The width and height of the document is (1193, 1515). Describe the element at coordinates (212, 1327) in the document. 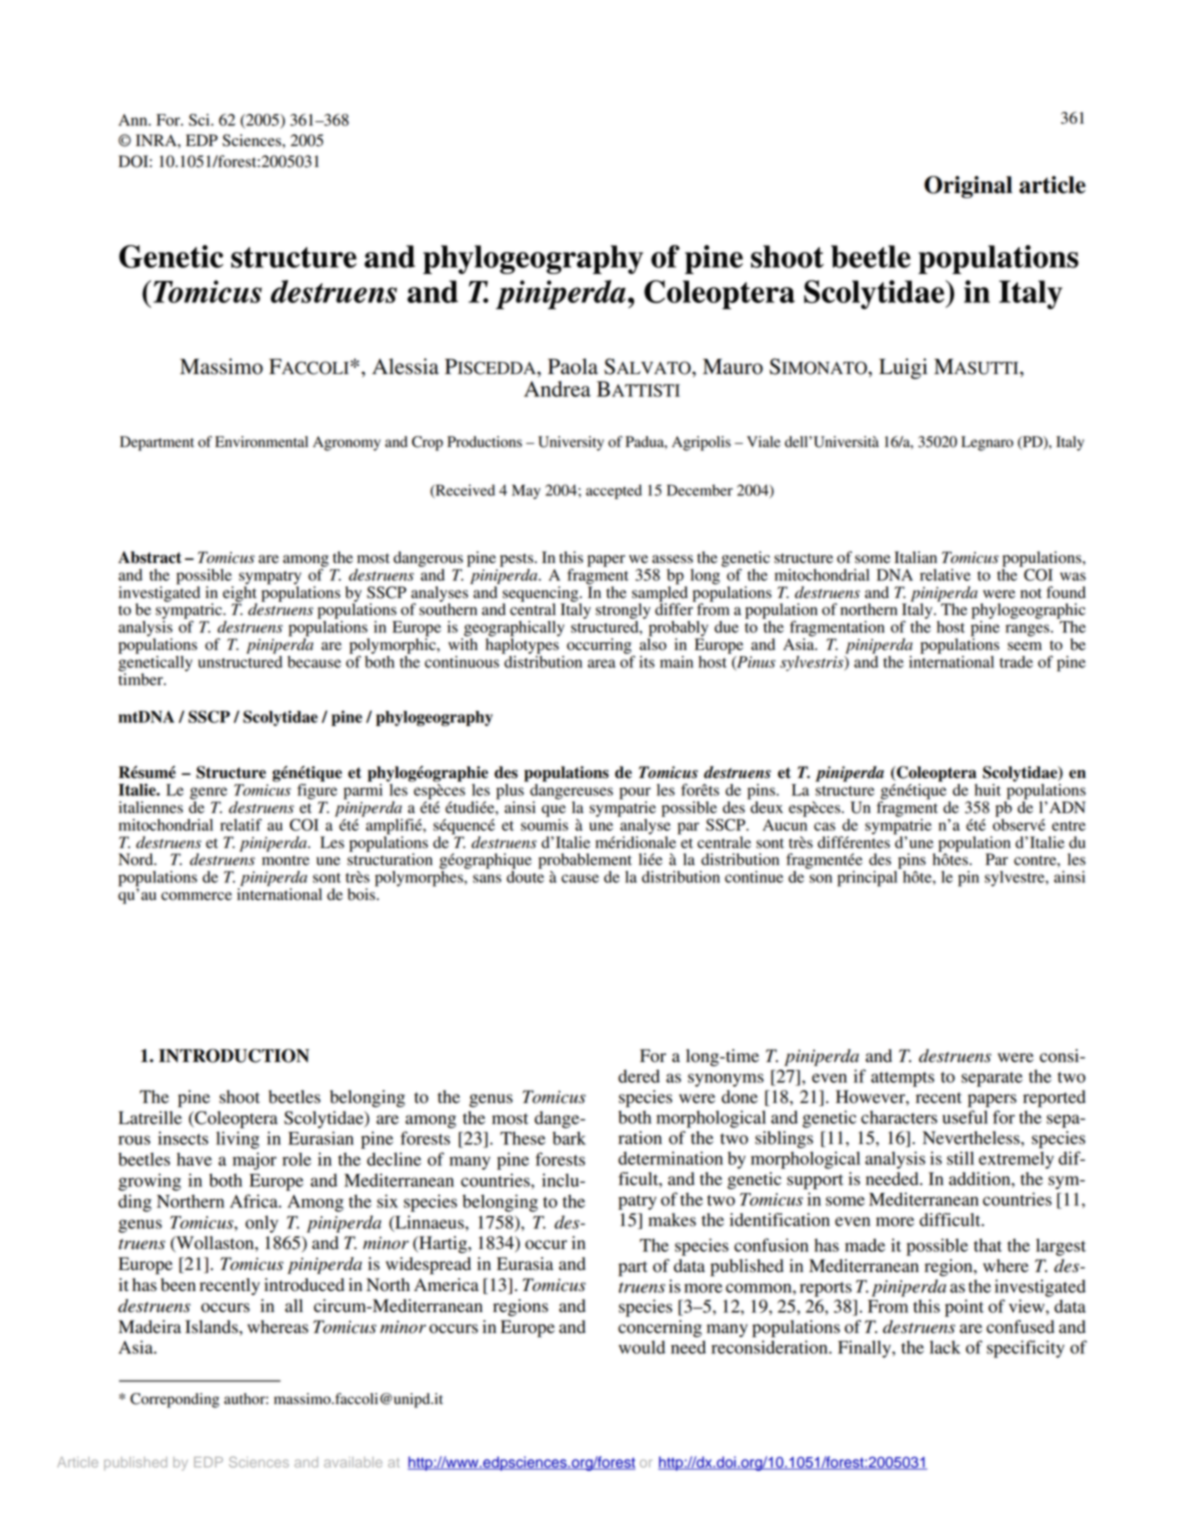

I see `Islands` at that location.
